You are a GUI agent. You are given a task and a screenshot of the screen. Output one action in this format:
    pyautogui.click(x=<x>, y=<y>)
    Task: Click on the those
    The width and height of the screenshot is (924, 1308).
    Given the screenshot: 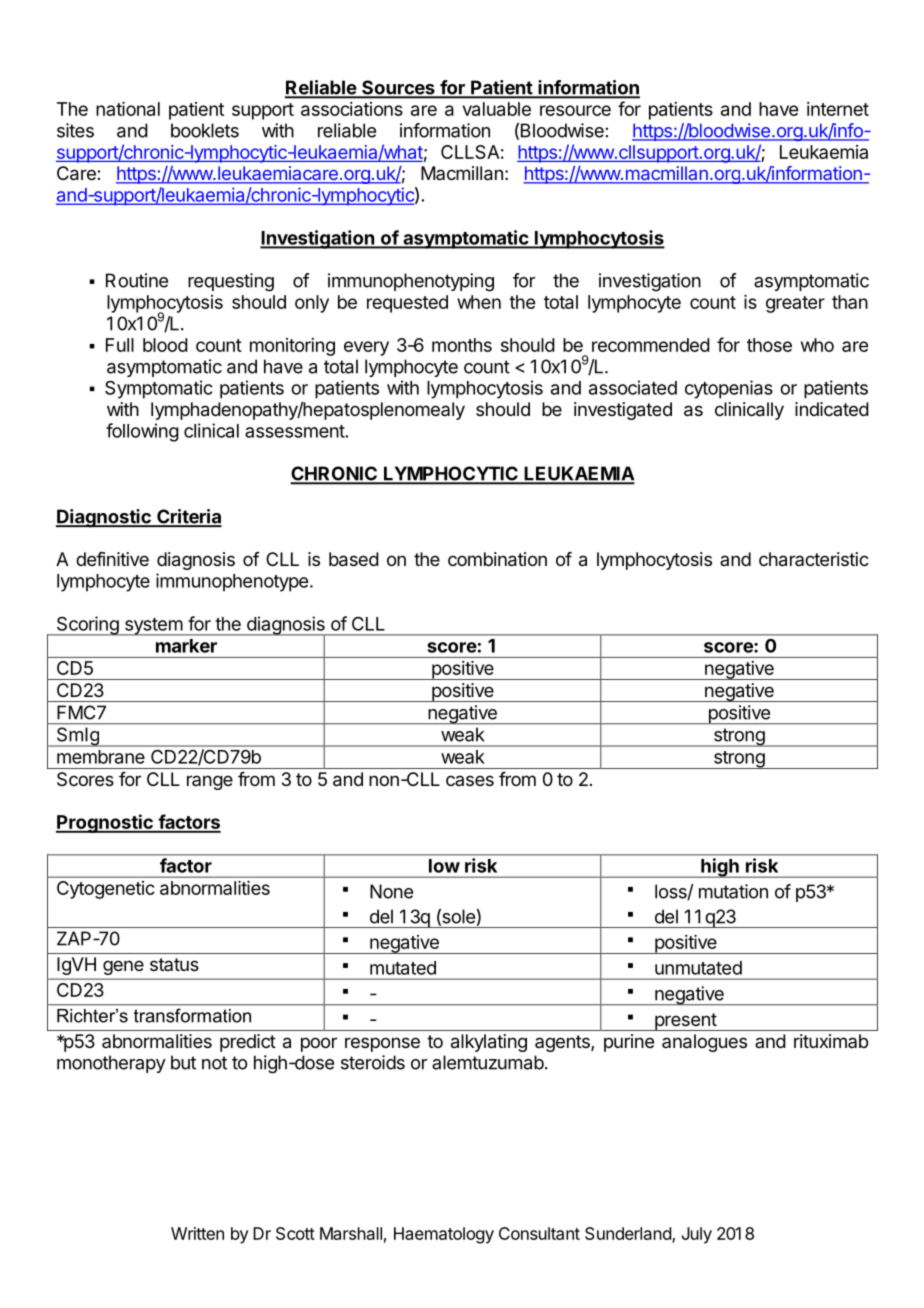 What is the action you would take?
    pyautogui.click(x=769, y=345)
